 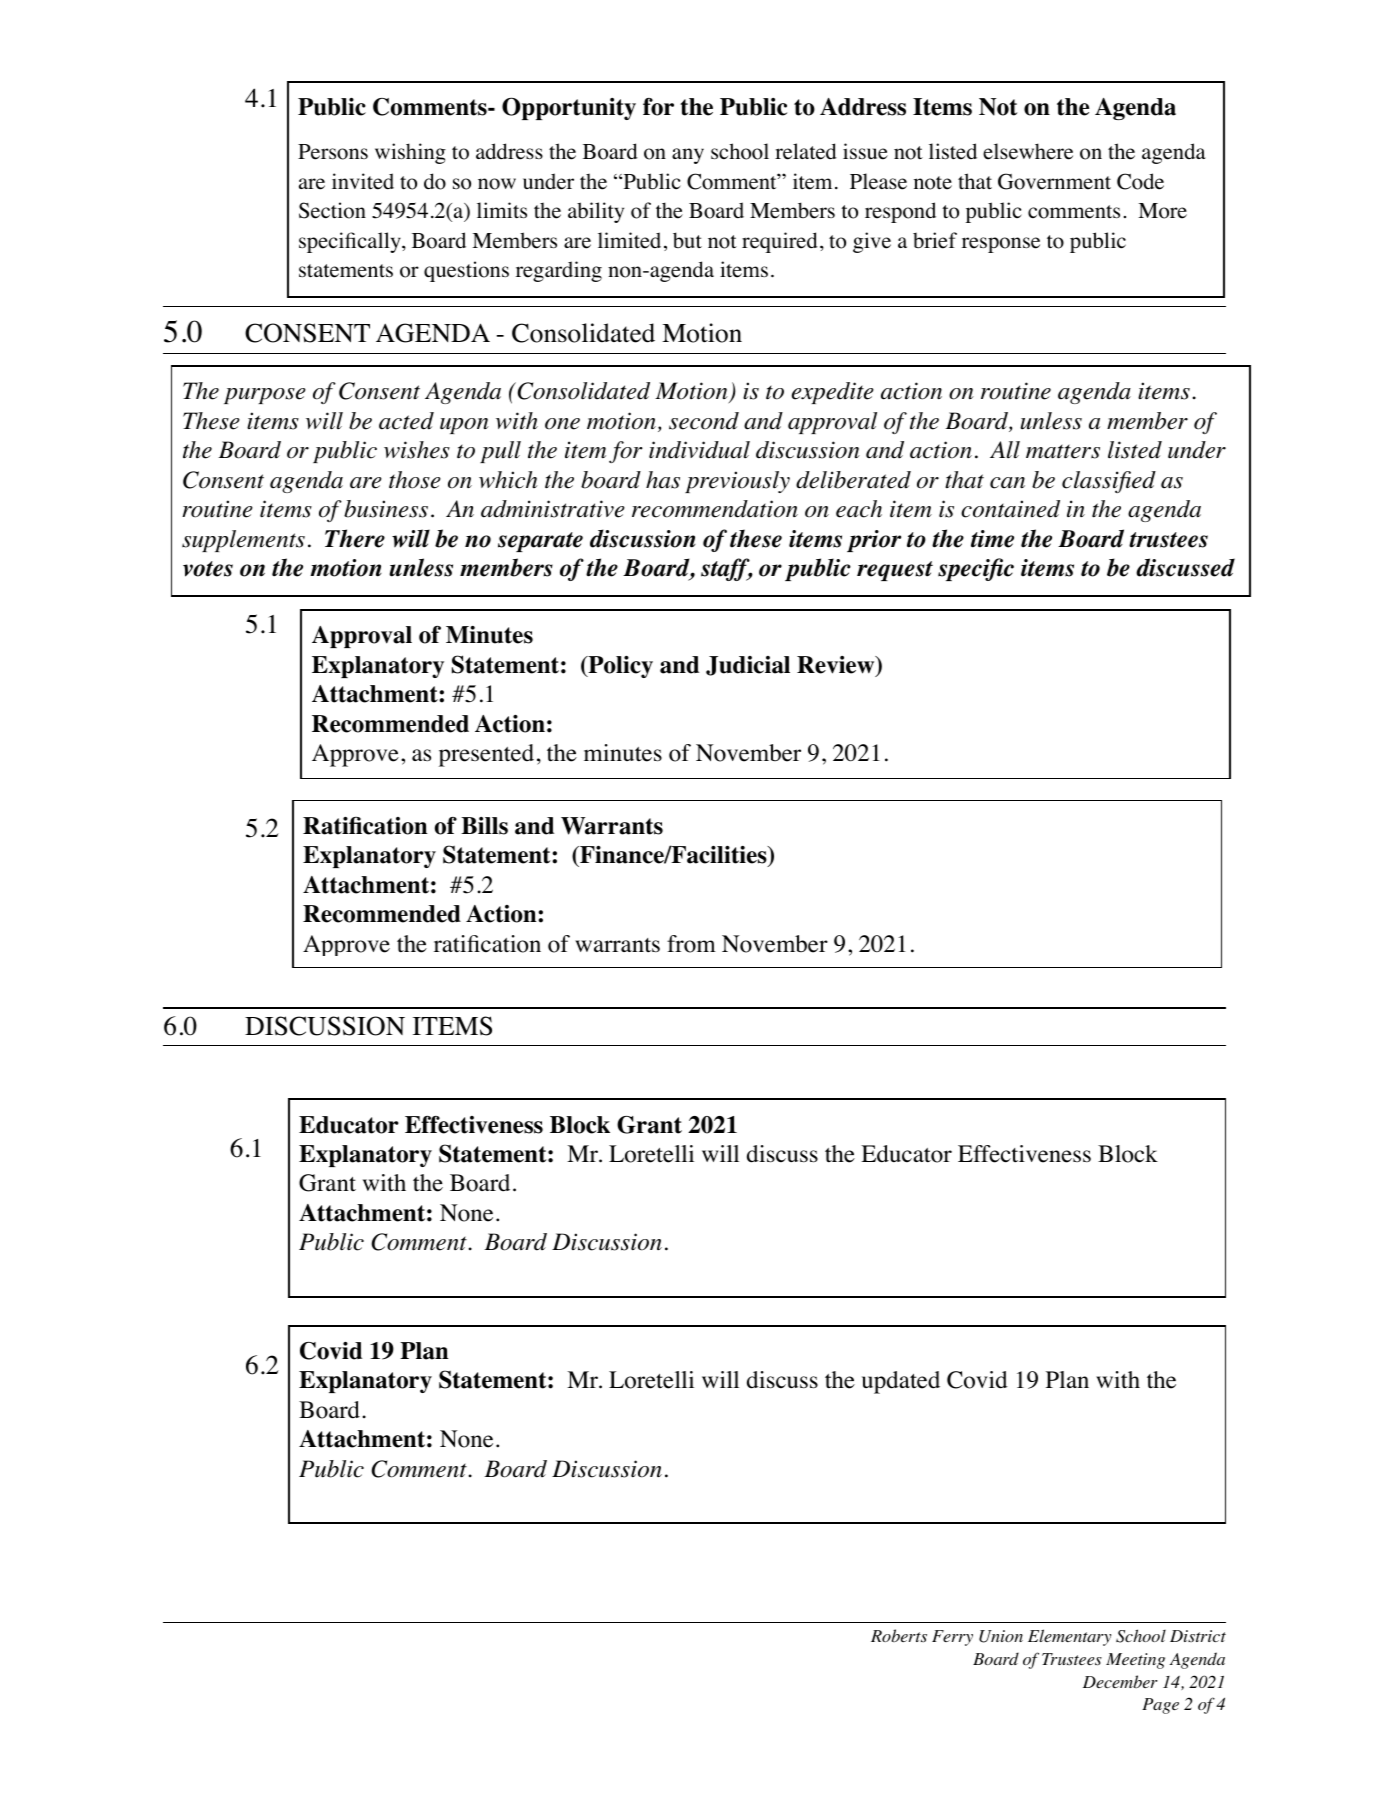 I want to click on from, so click(x=691, y=944).
